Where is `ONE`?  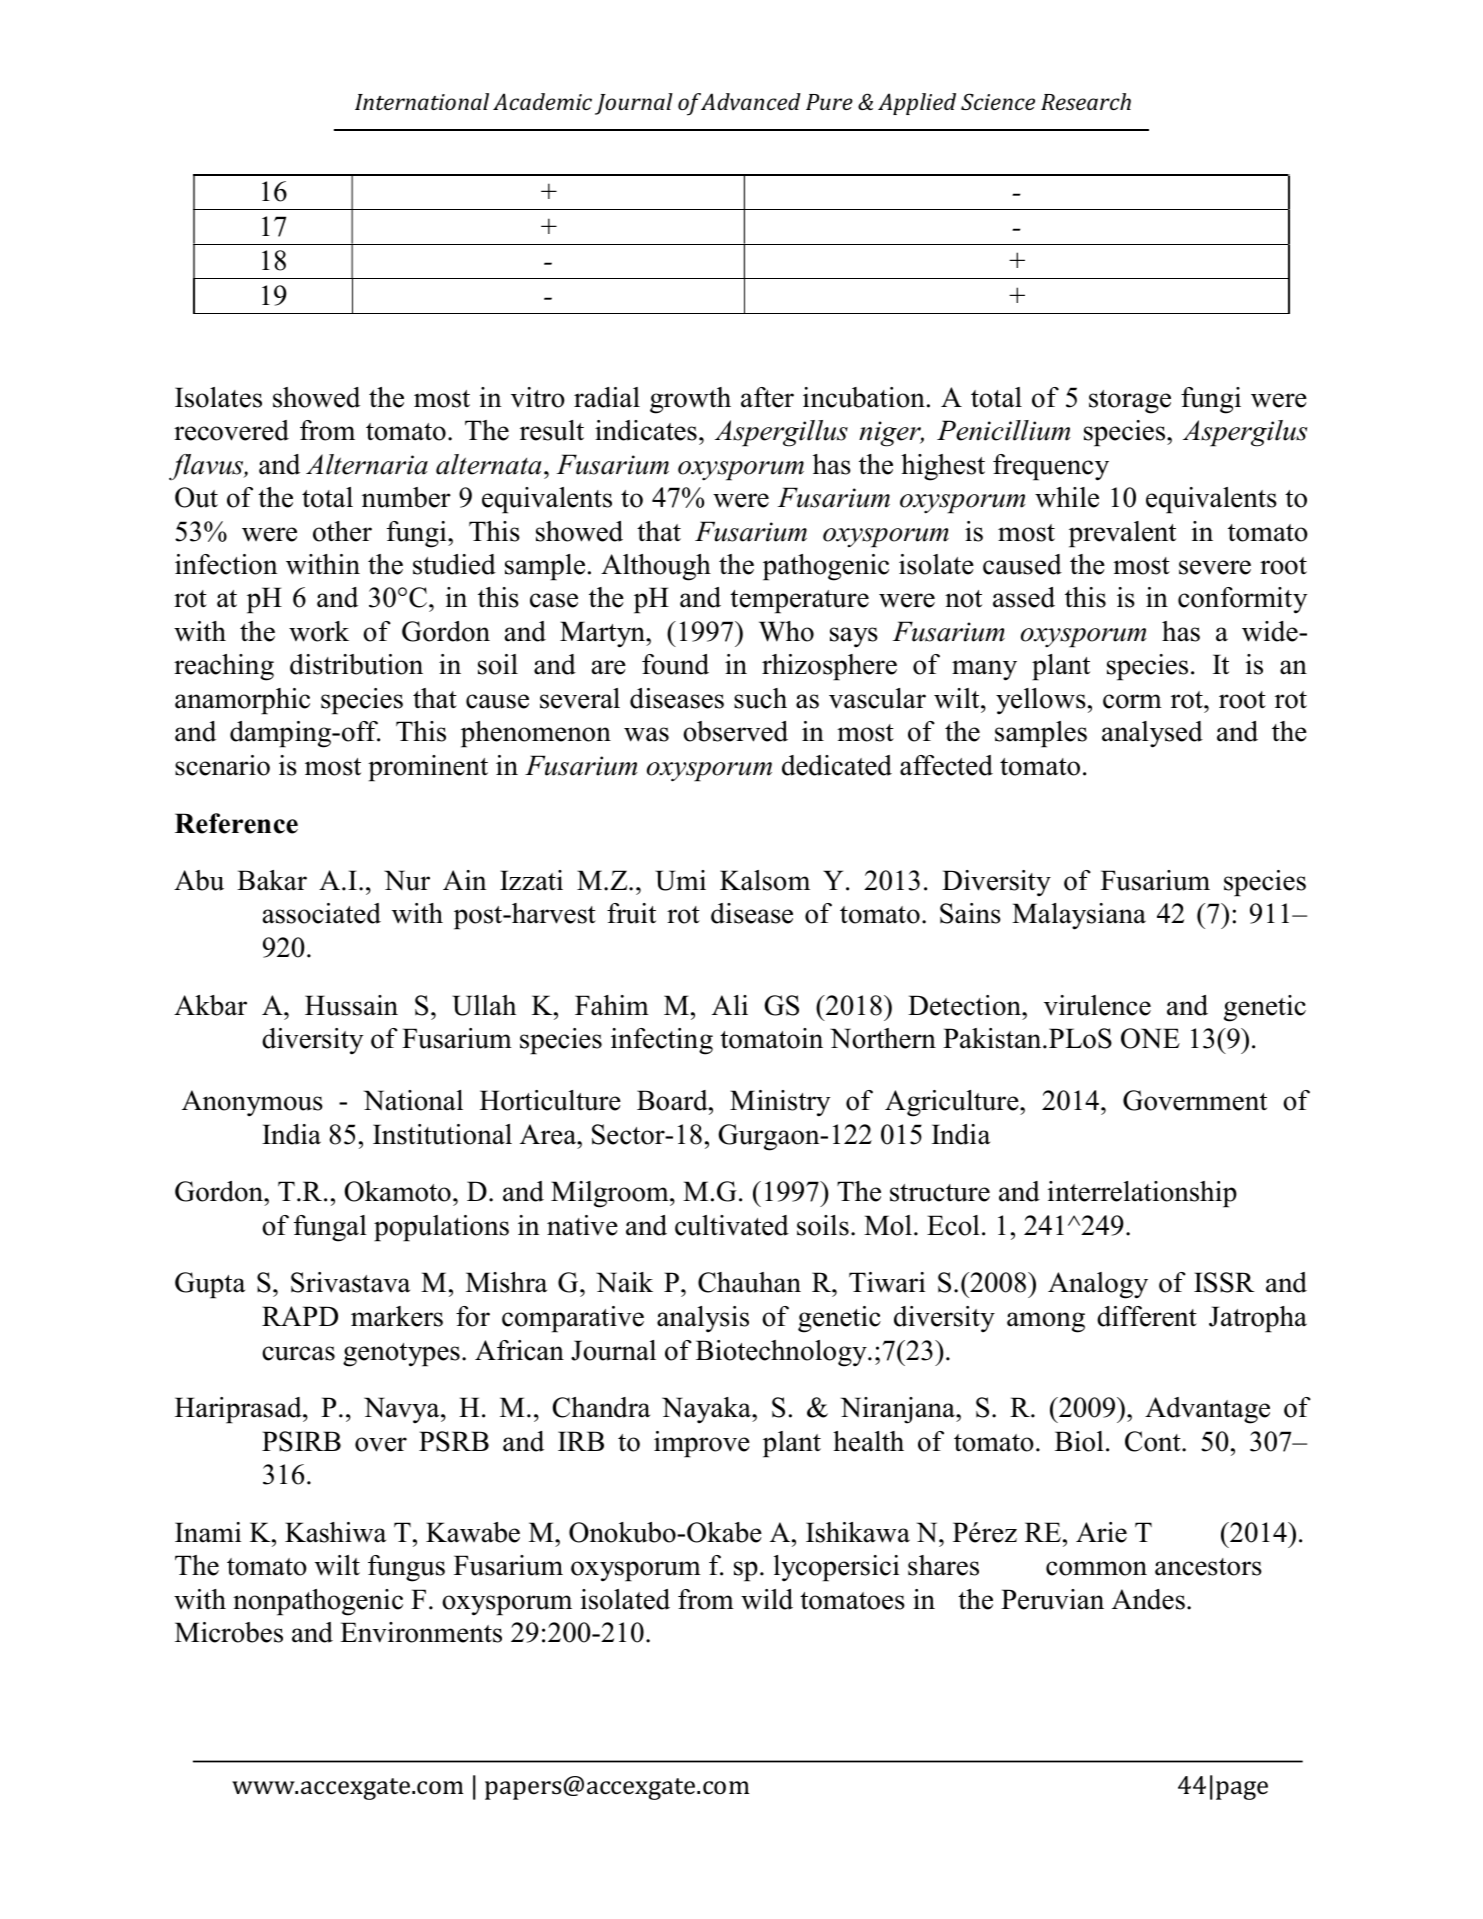
ONE is located at coordinates (1150, 1038).
